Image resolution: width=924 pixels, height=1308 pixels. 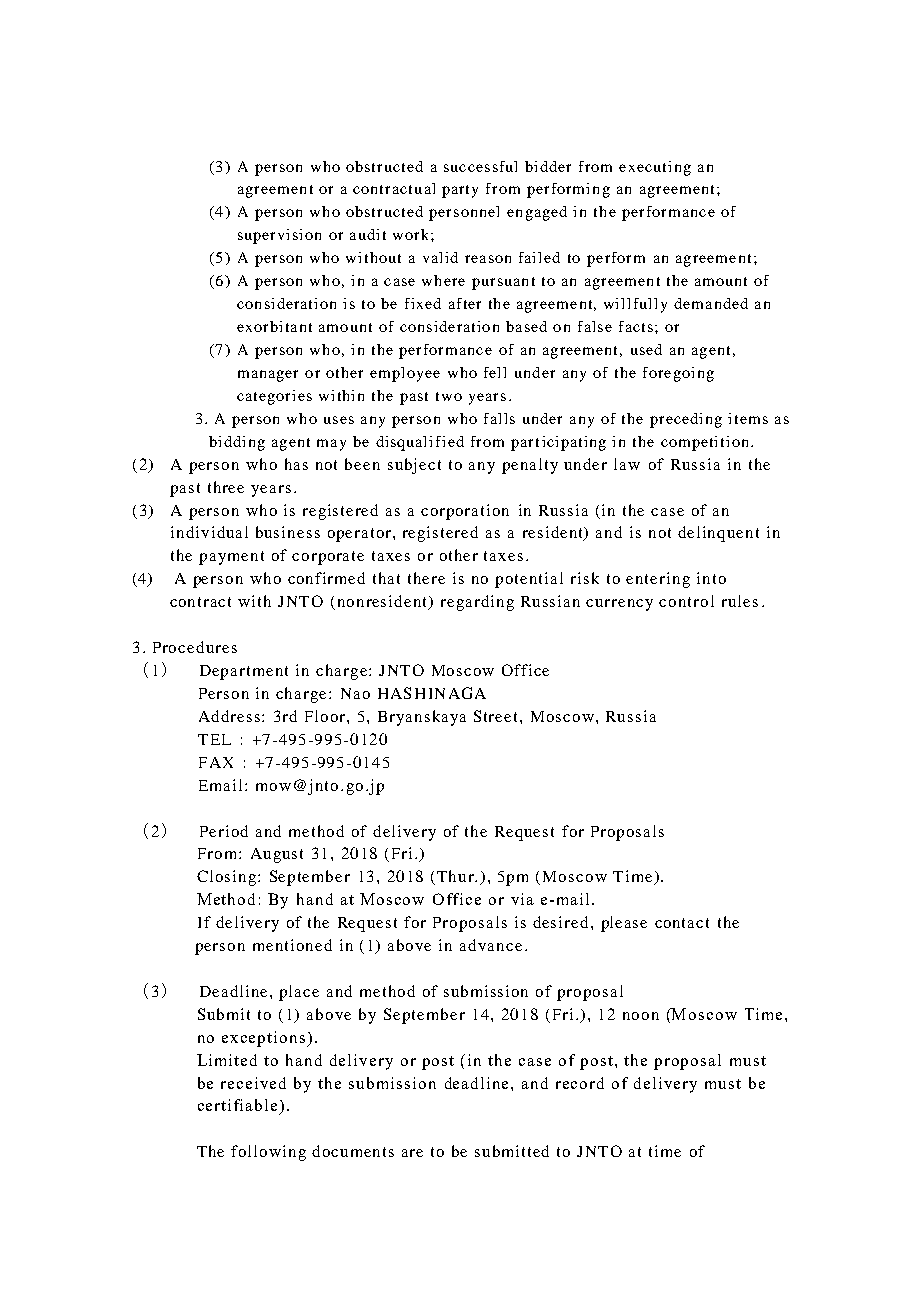 What do you see at coordinates (460, 191) in the screenshot?
I see `party` at bounding box center [460, 191].
